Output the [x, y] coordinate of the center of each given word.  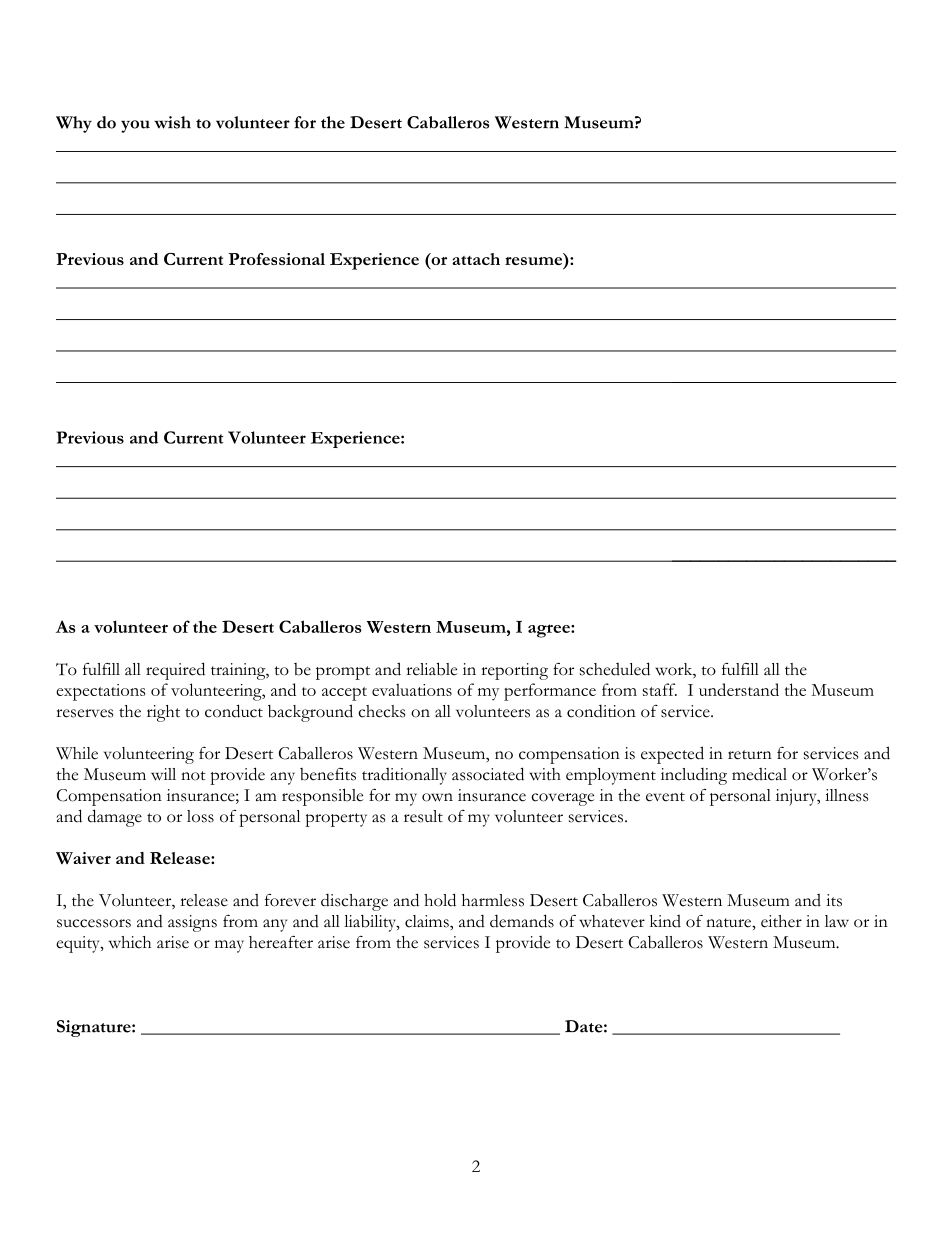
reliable [431, 669]
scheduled [615, 669]
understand [739, 689]
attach [476, 259]
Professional [276, 259]
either [781, 921]
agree [550, 631]
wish [172, 122]
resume [533, 261]
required [175, 671]
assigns [192, 923]
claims [428, 921]
